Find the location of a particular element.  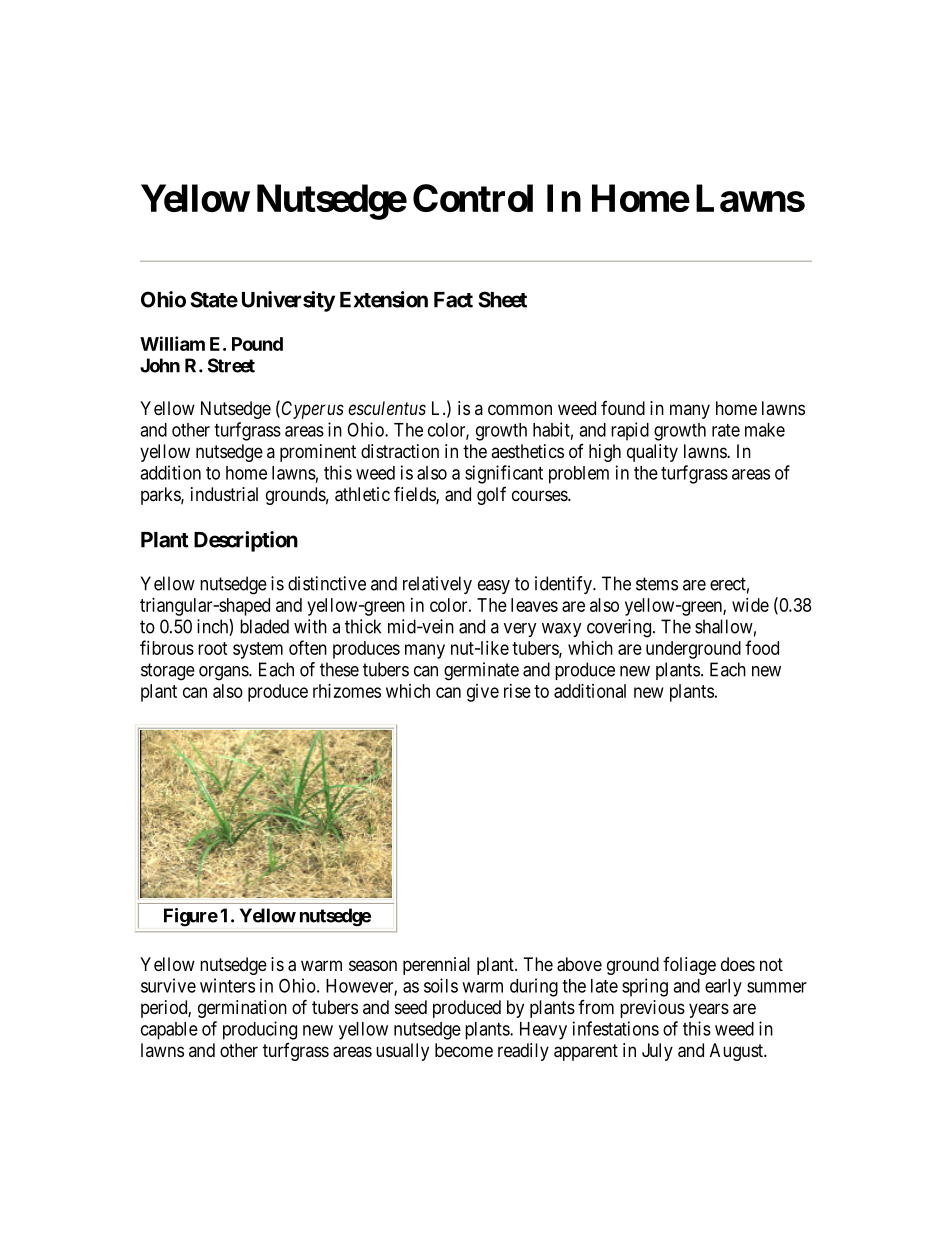

very is located at coordinates (520, 630).
